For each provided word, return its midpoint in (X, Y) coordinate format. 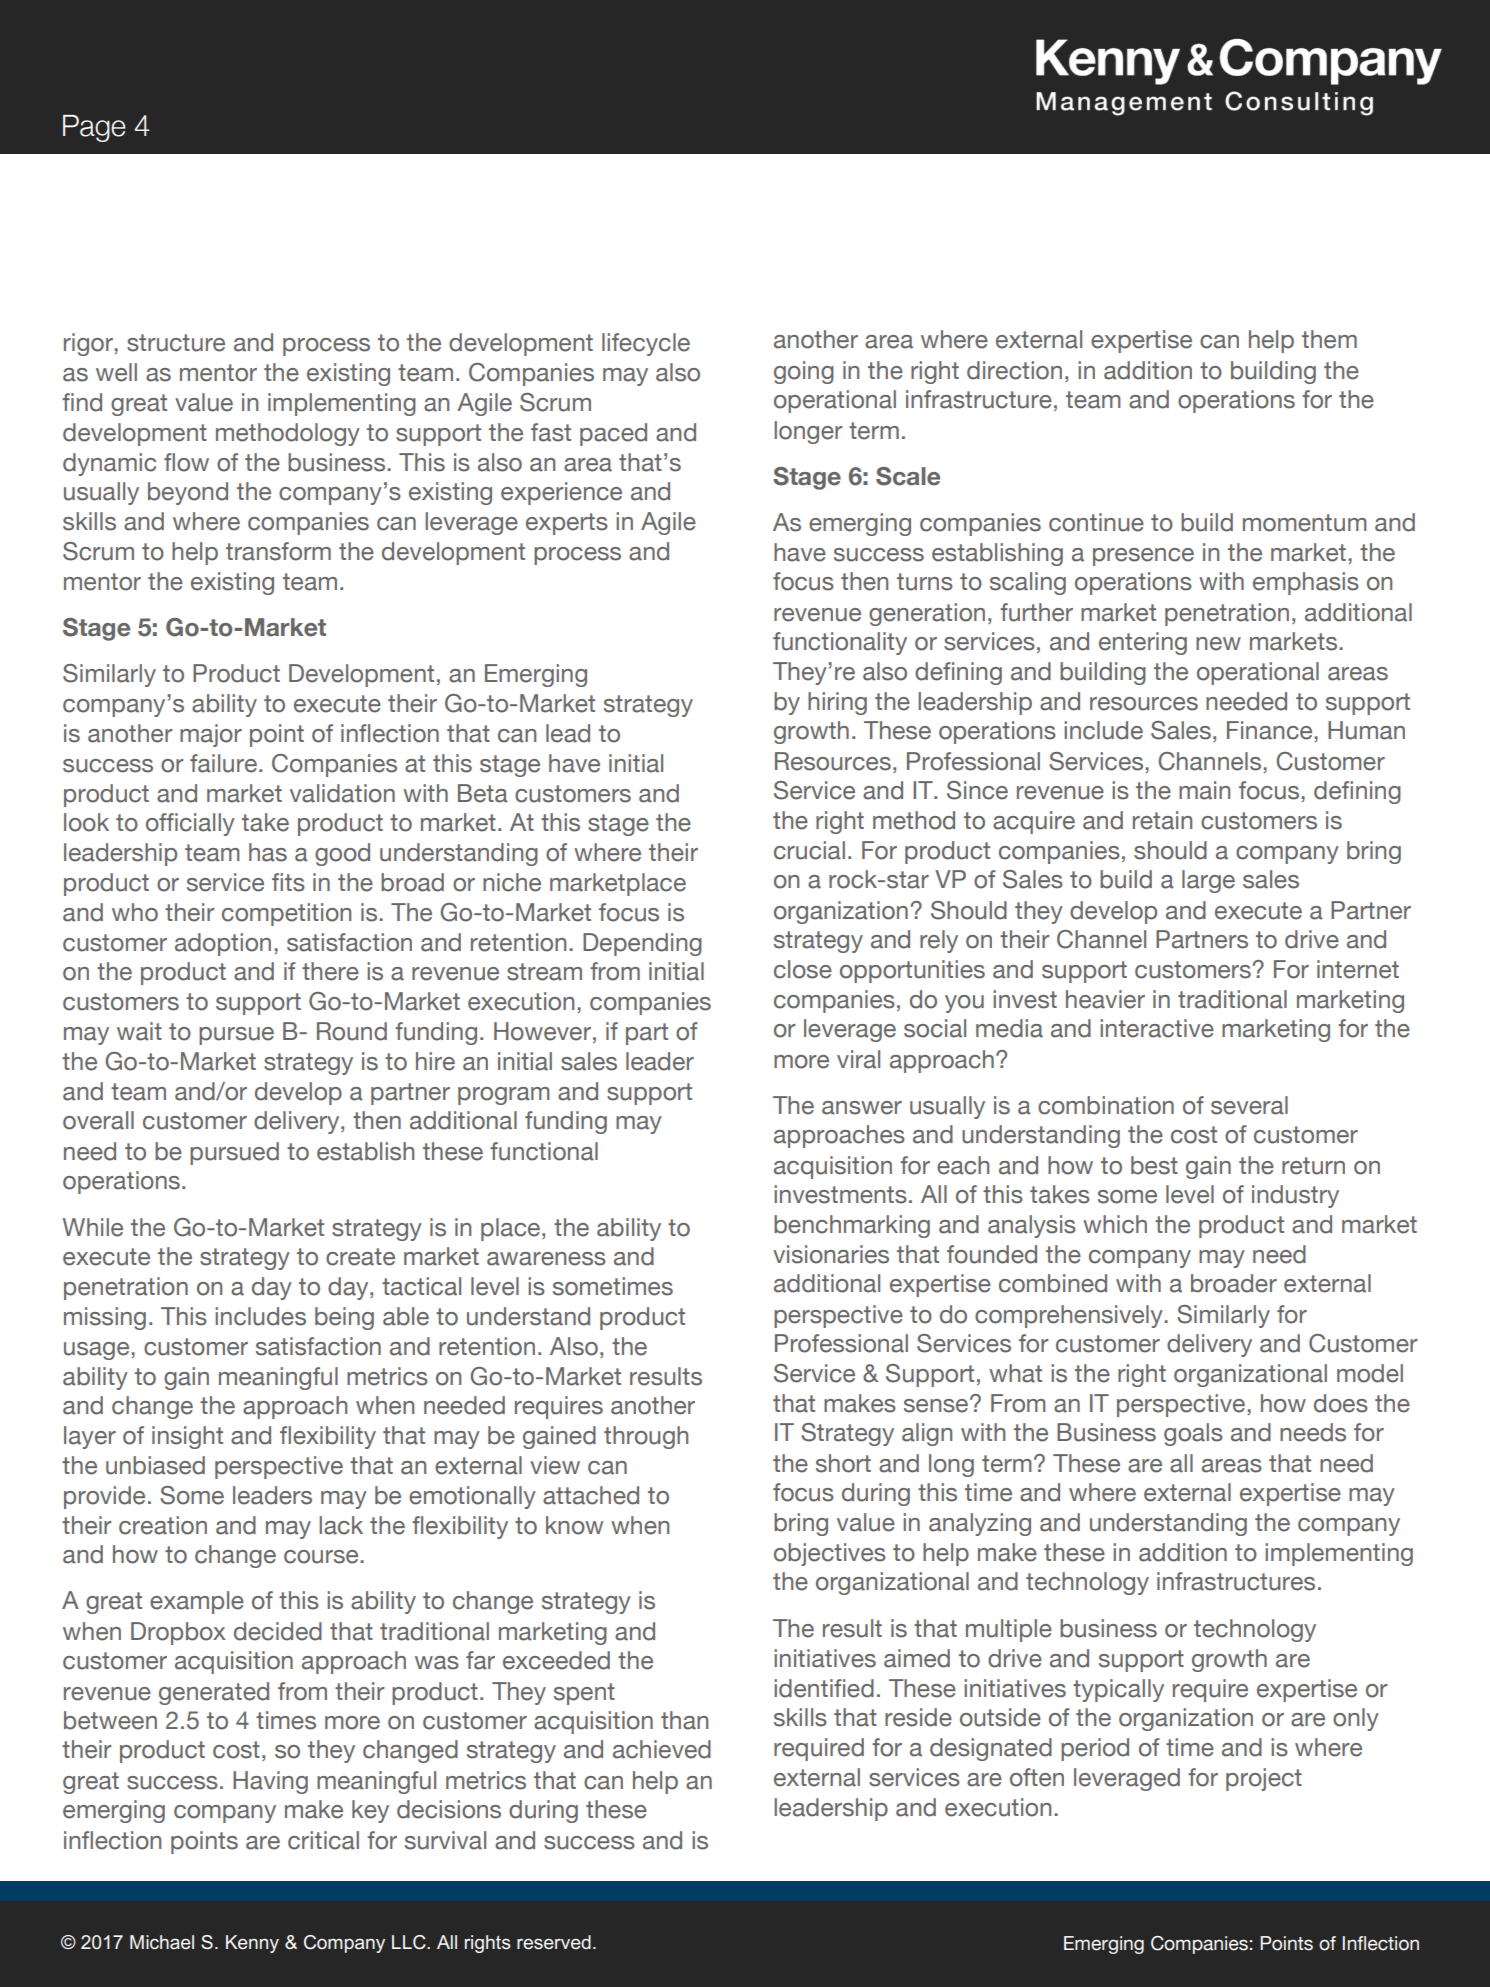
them (1329, 339)
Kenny (252, 1944)
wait (139, 1031)
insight (187, 1437)
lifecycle (646, 344)
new (1218, 644)
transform (278, 551)
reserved (554, 1942)
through (646, 1437)
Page (94, 128)
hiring (837, 703)
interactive (1157, 1028)
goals (1193, 1434)
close (803, 969)
